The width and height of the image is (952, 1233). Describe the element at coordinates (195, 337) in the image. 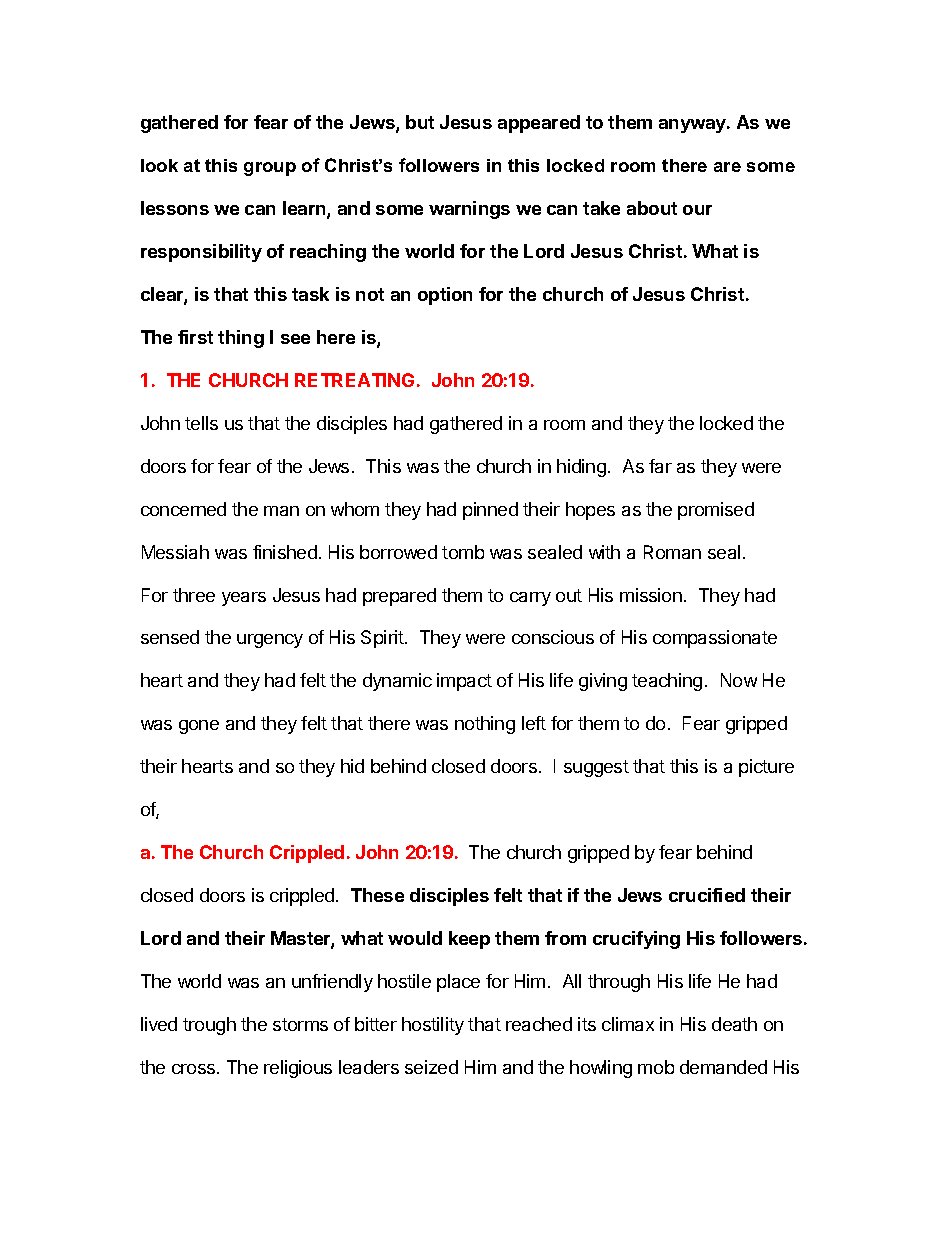

I see `first` at that location.
